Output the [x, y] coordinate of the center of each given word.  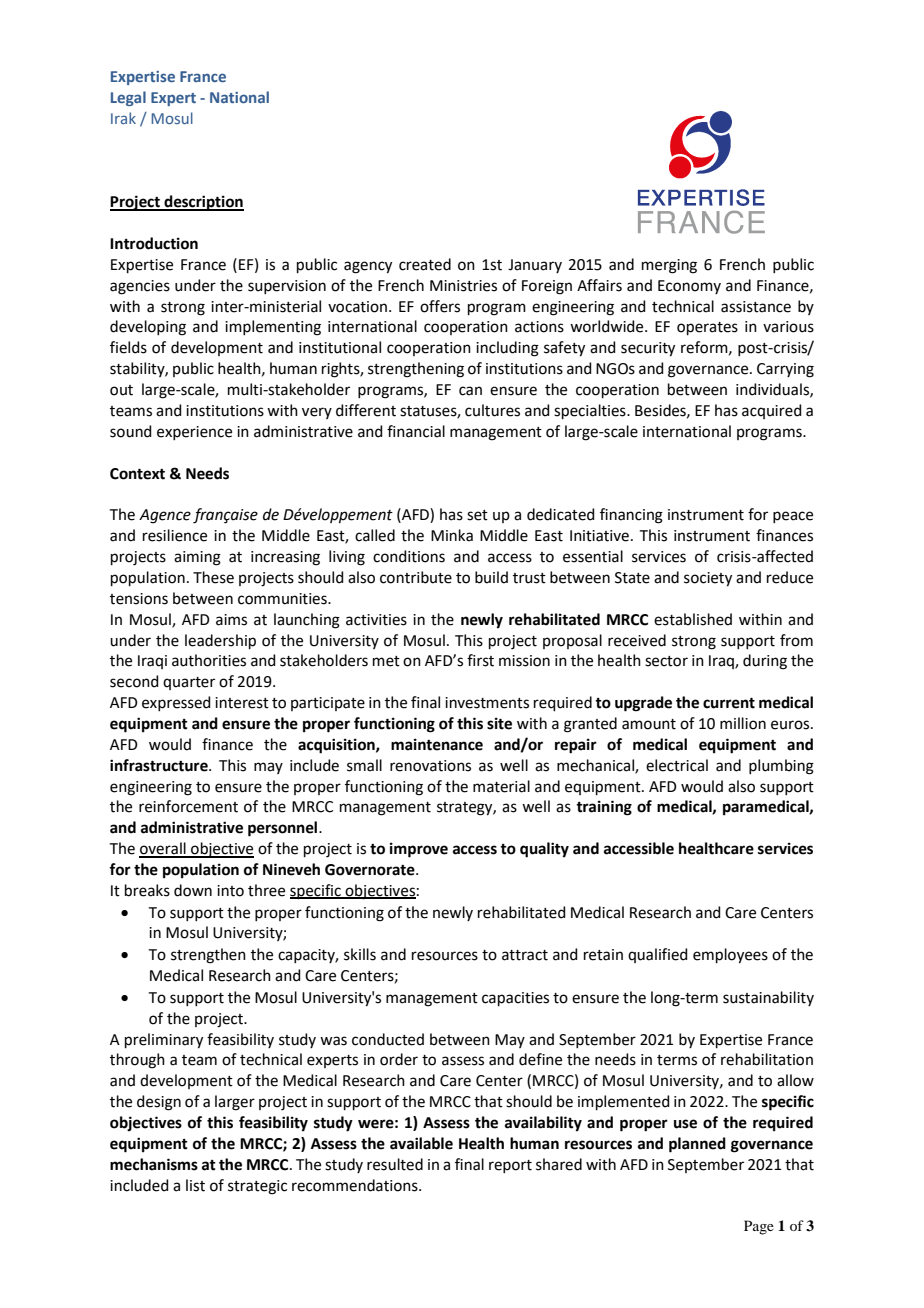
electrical [677, 765]
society [708, 579]
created [425, 264]
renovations [430, 766]
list [195, 1185]
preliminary [164, 1041]
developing [148, 328]
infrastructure [160, 765]
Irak [123, 118]
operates [707, 328]
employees [730, 956]
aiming [197, 558]
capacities [515, 999]
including [507, 349]
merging [669, 266]
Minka [452, 535]
